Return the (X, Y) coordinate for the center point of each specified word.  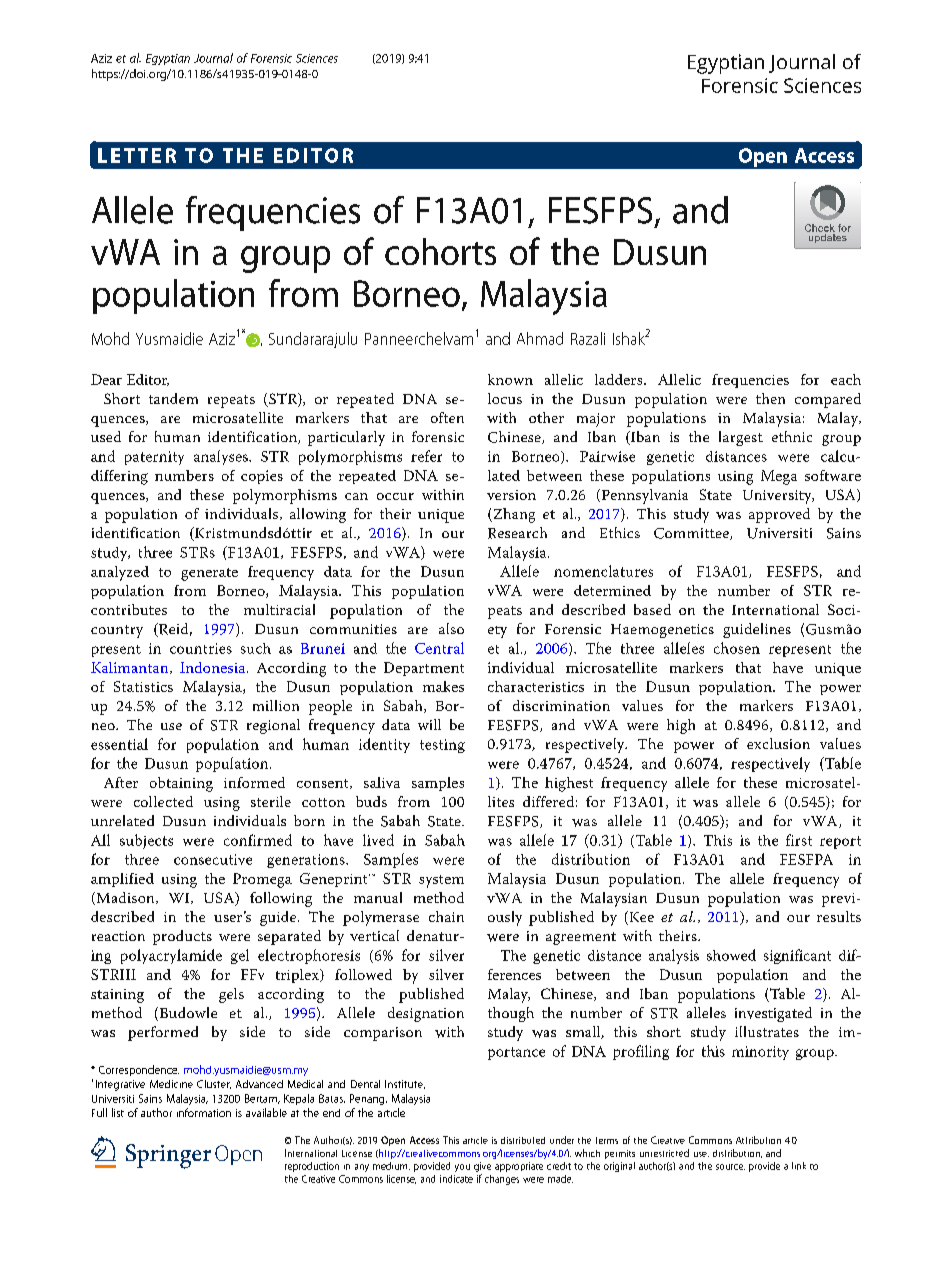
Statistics (143, 686)
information (204, 1112)
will (429, 724)
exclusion (778, 743)
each (846, 379)
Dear (106, 379)
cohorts (440, 251)
